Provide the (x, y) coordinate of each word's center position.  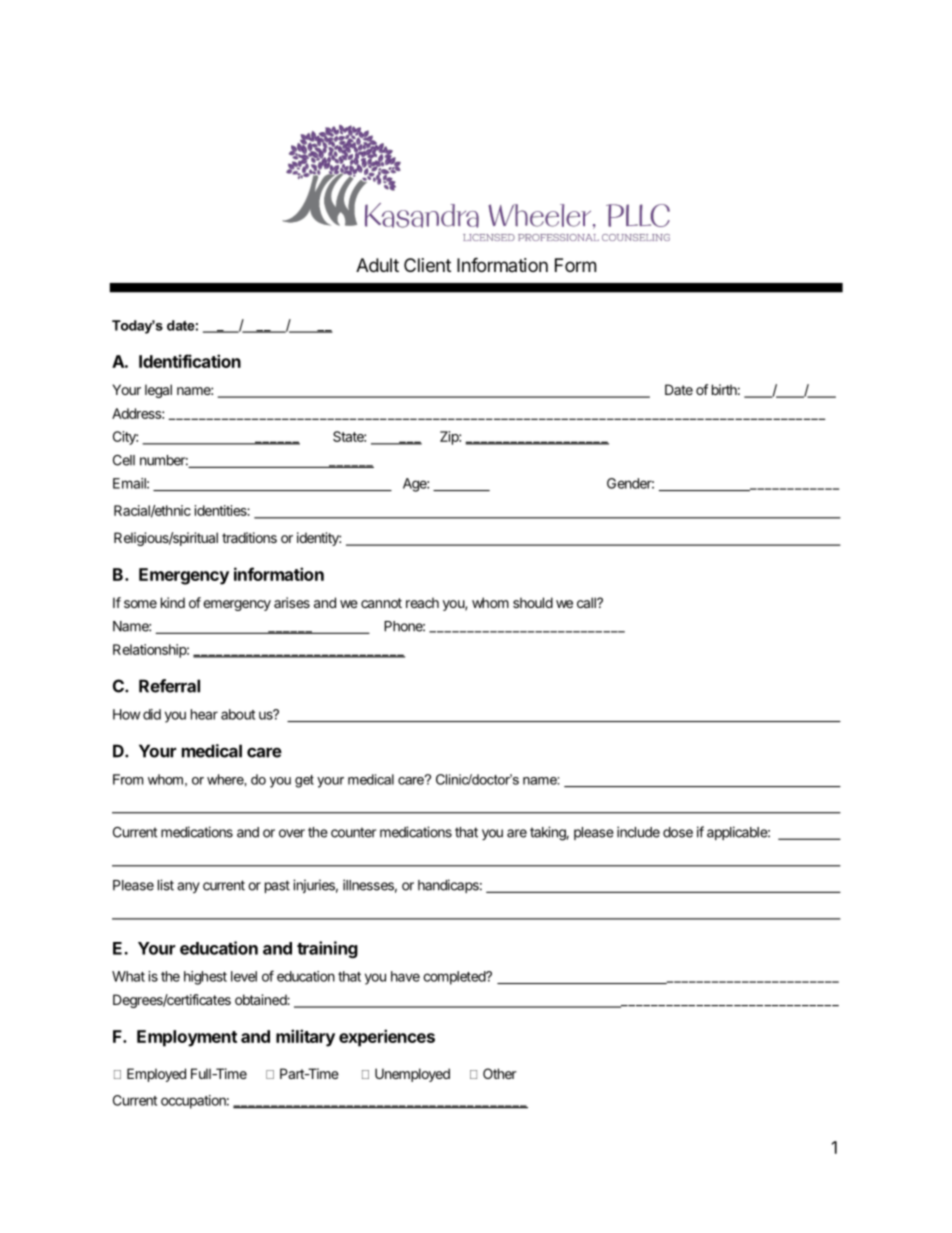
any (188, 887)
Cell (124, 460)
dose (678, 832)
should (533, 602)
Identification (190, 361)
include (638, 832)
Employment (187, 1038)
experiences (387, 1038)
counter (353, 832)
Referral (169, 686)
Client (427, 265)
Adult (377, 265)
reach (422, 602)
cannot (381, 603)
